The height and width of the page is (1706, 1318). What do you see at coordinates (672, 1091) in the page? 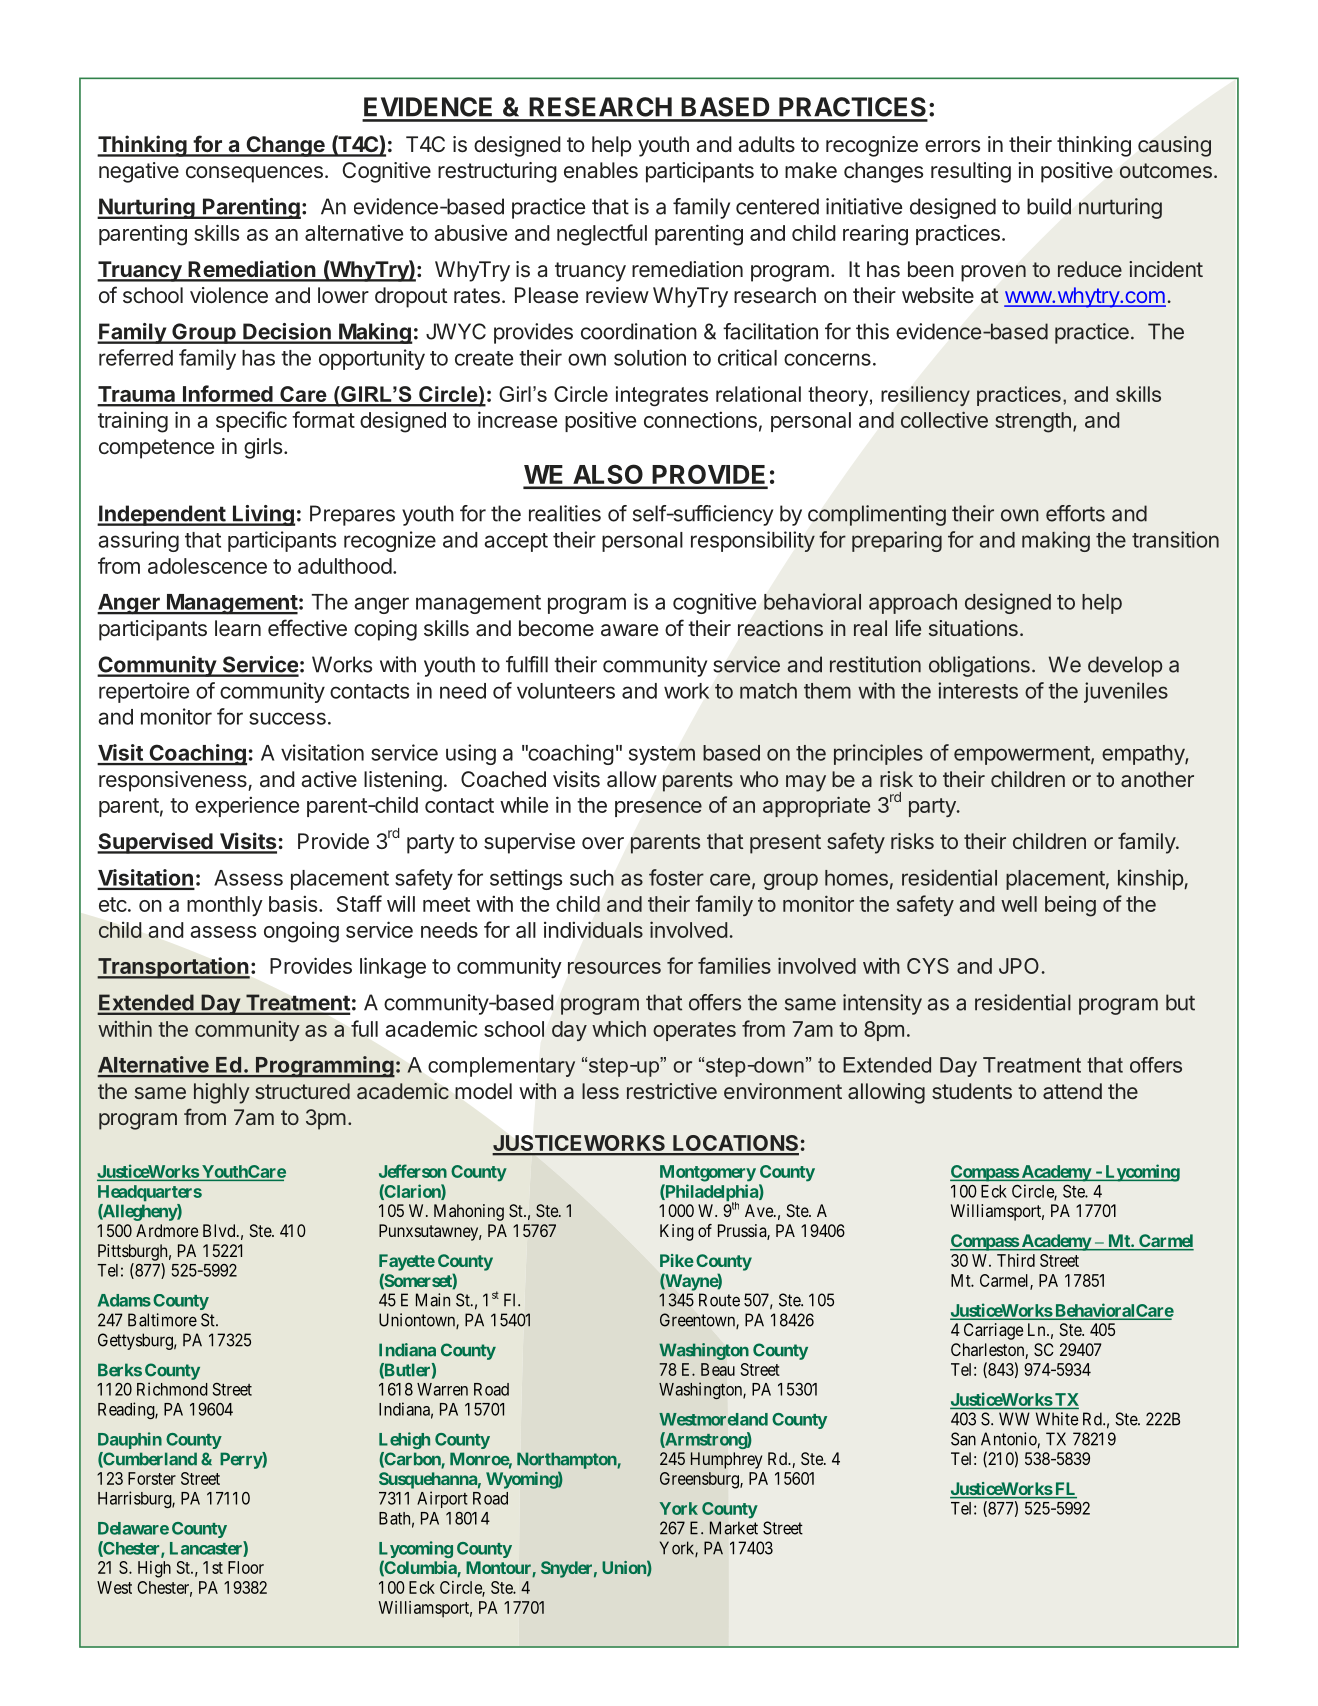
I see `restrictive` at bounding box center [672, 1091].
